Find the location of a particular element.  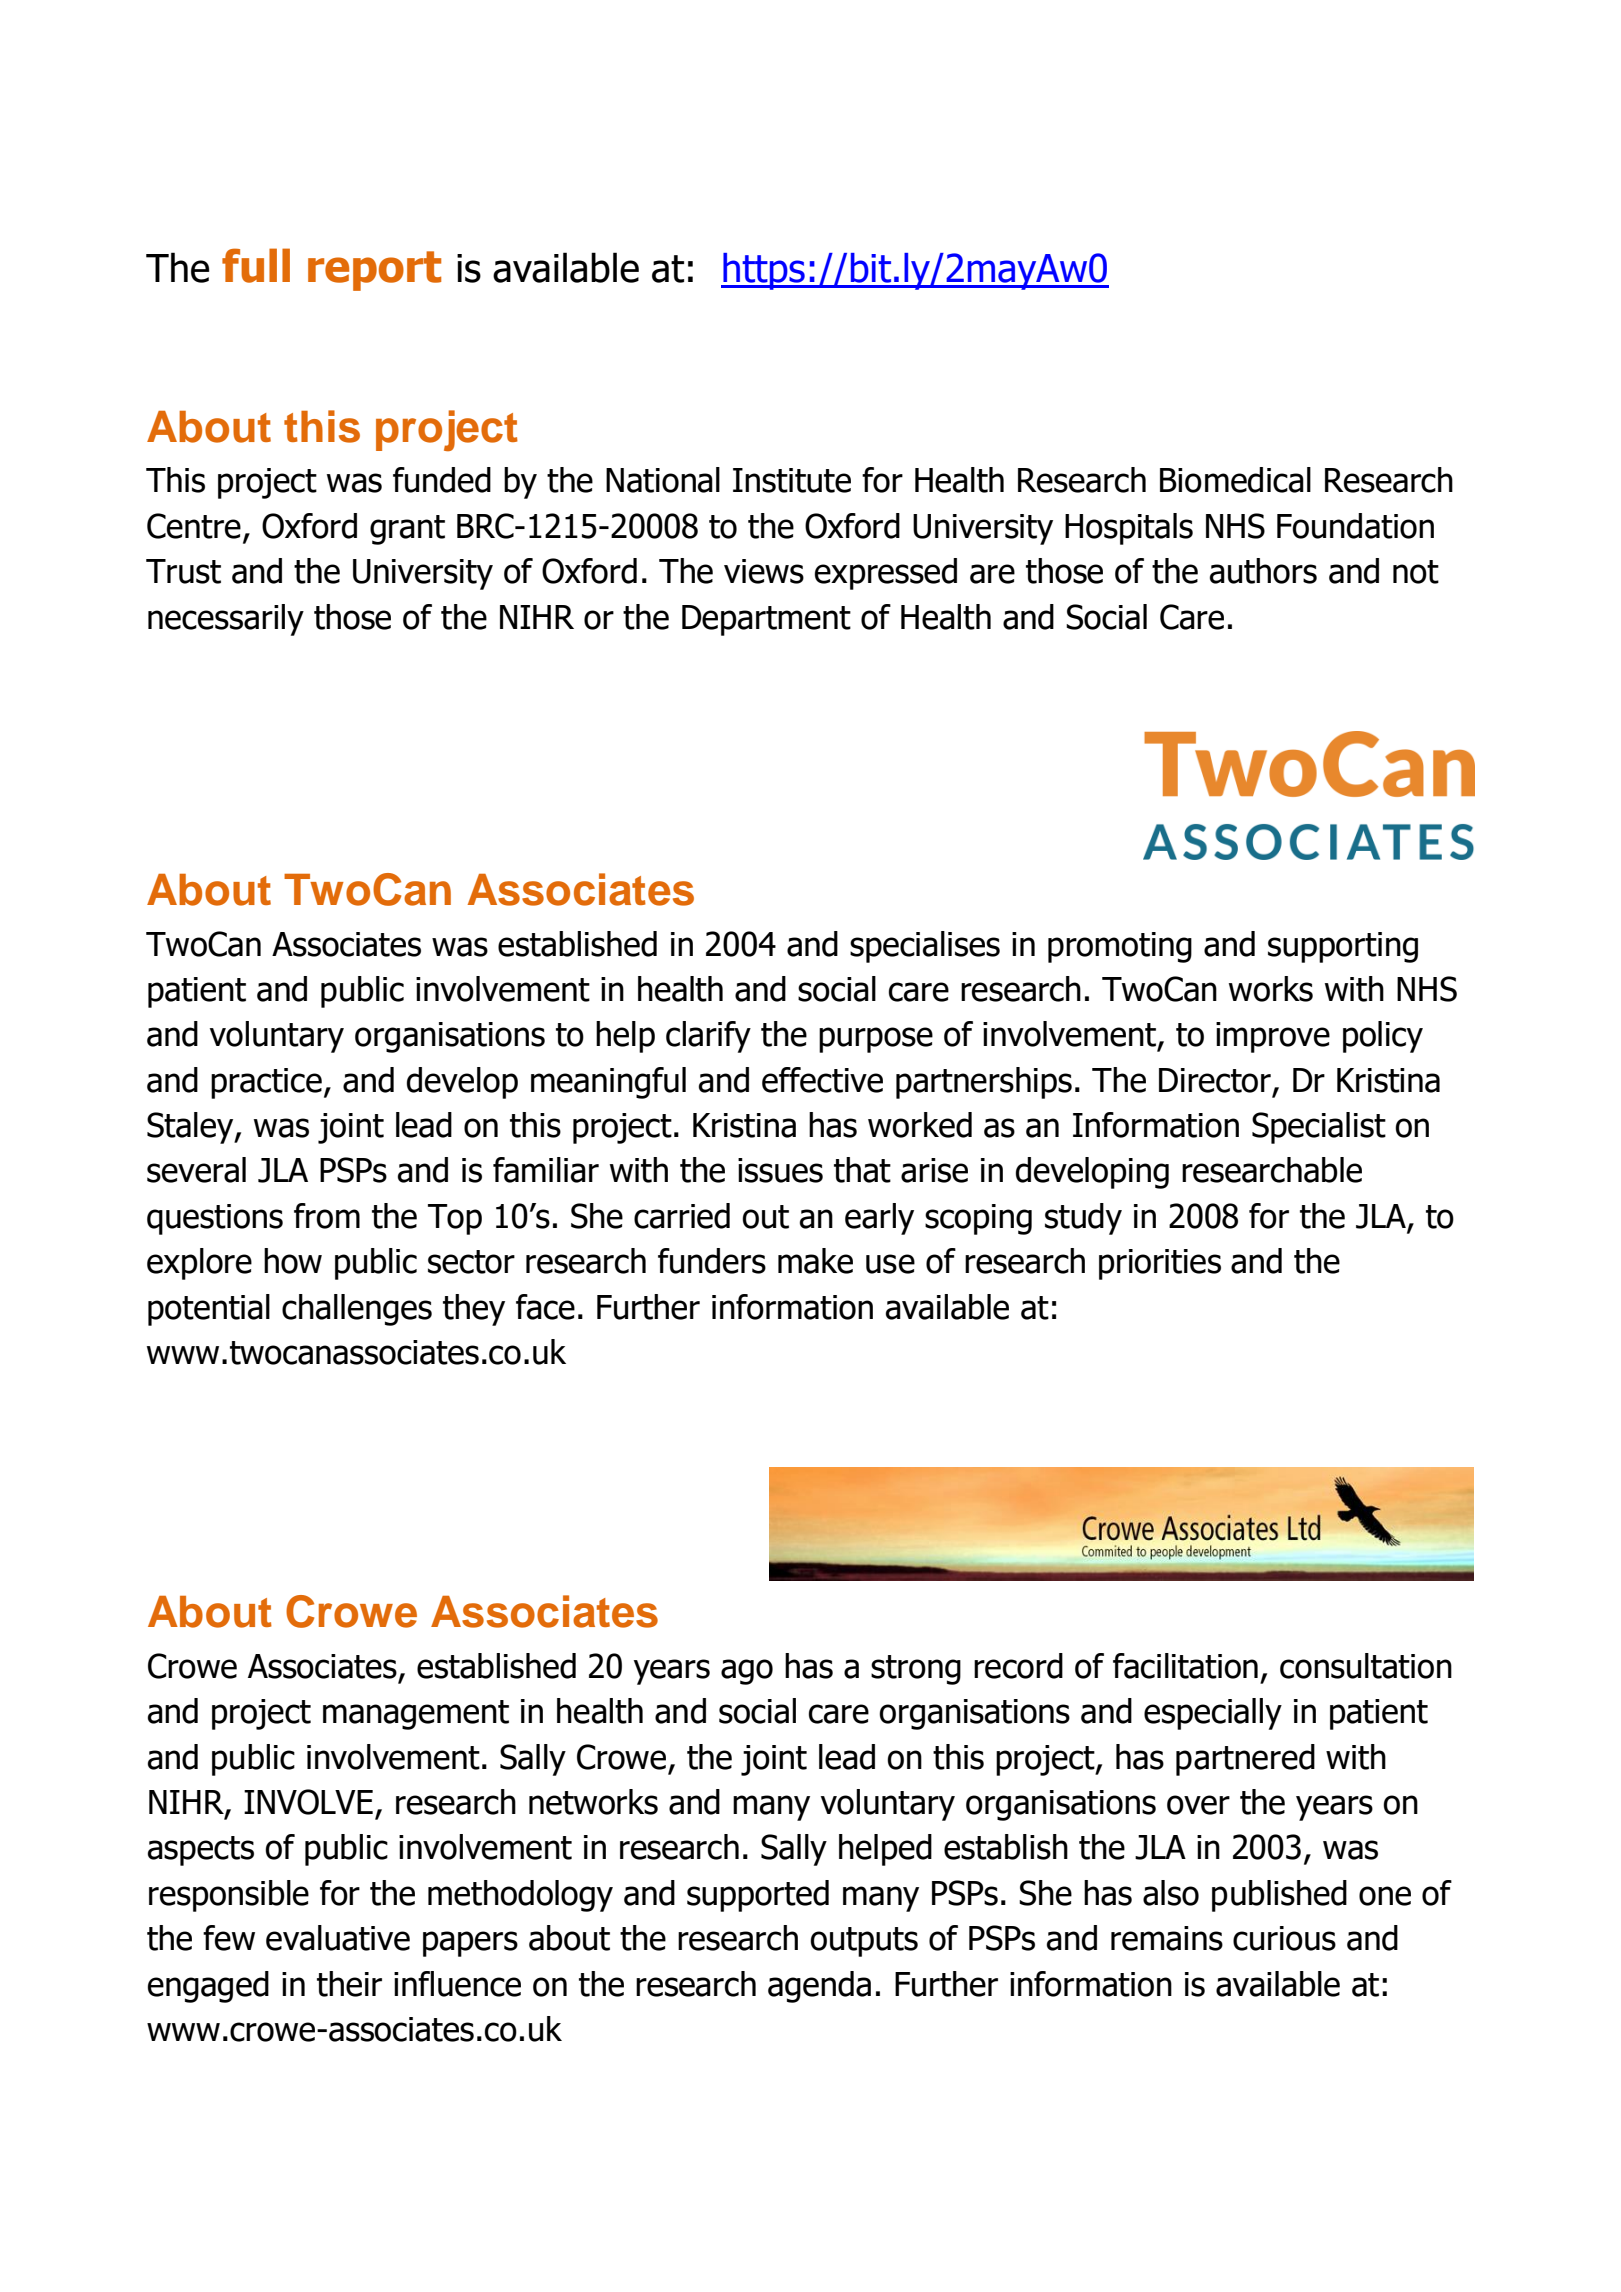

ago is located at coordinates (747, 1672).
